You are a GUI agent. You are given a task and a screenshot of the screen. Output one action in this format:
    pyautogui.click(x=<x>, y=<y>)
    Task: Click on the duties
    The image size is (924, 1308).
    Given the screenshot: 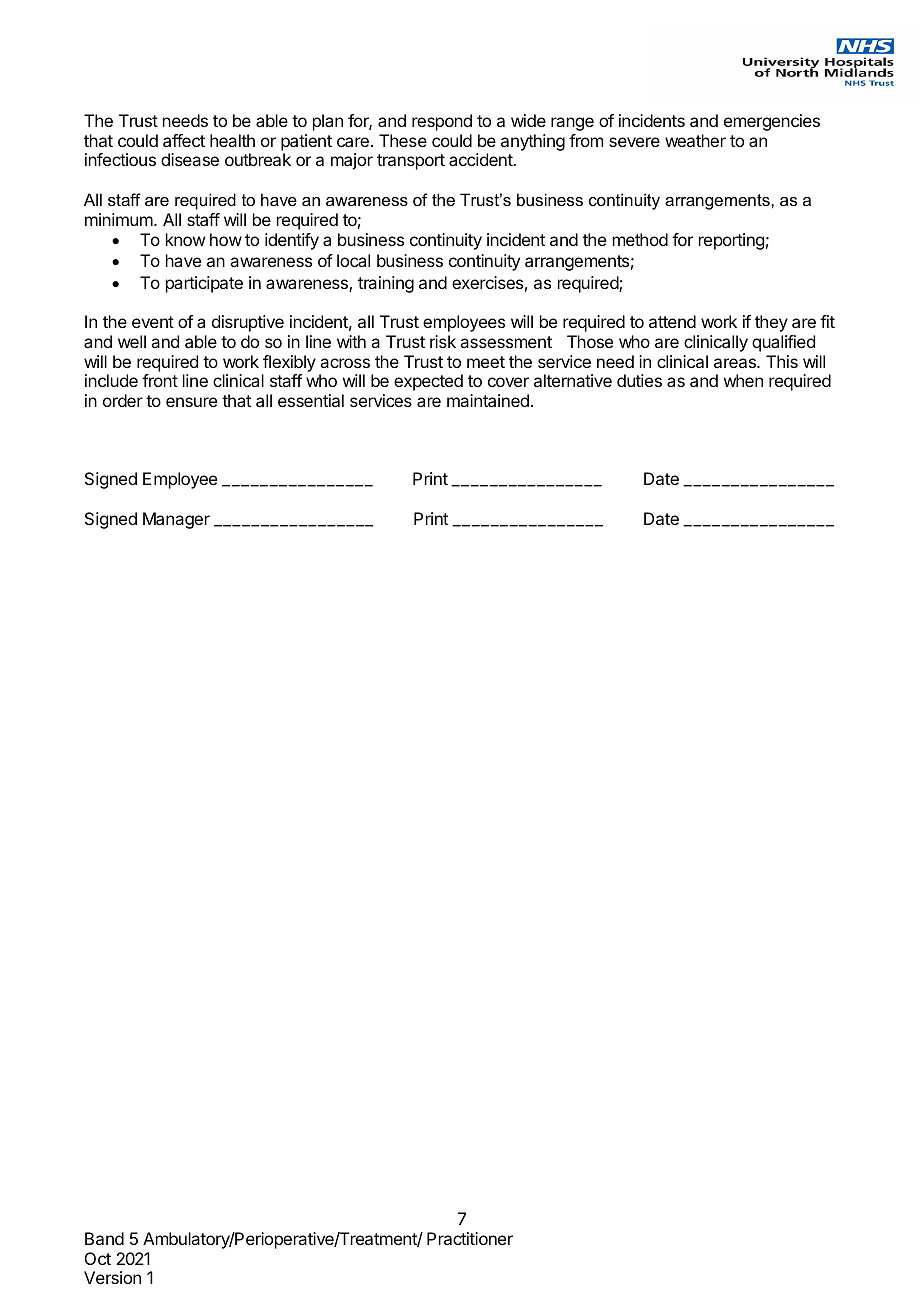 What is the action you would take?
    pyautogui.click(x=639, y=380)
